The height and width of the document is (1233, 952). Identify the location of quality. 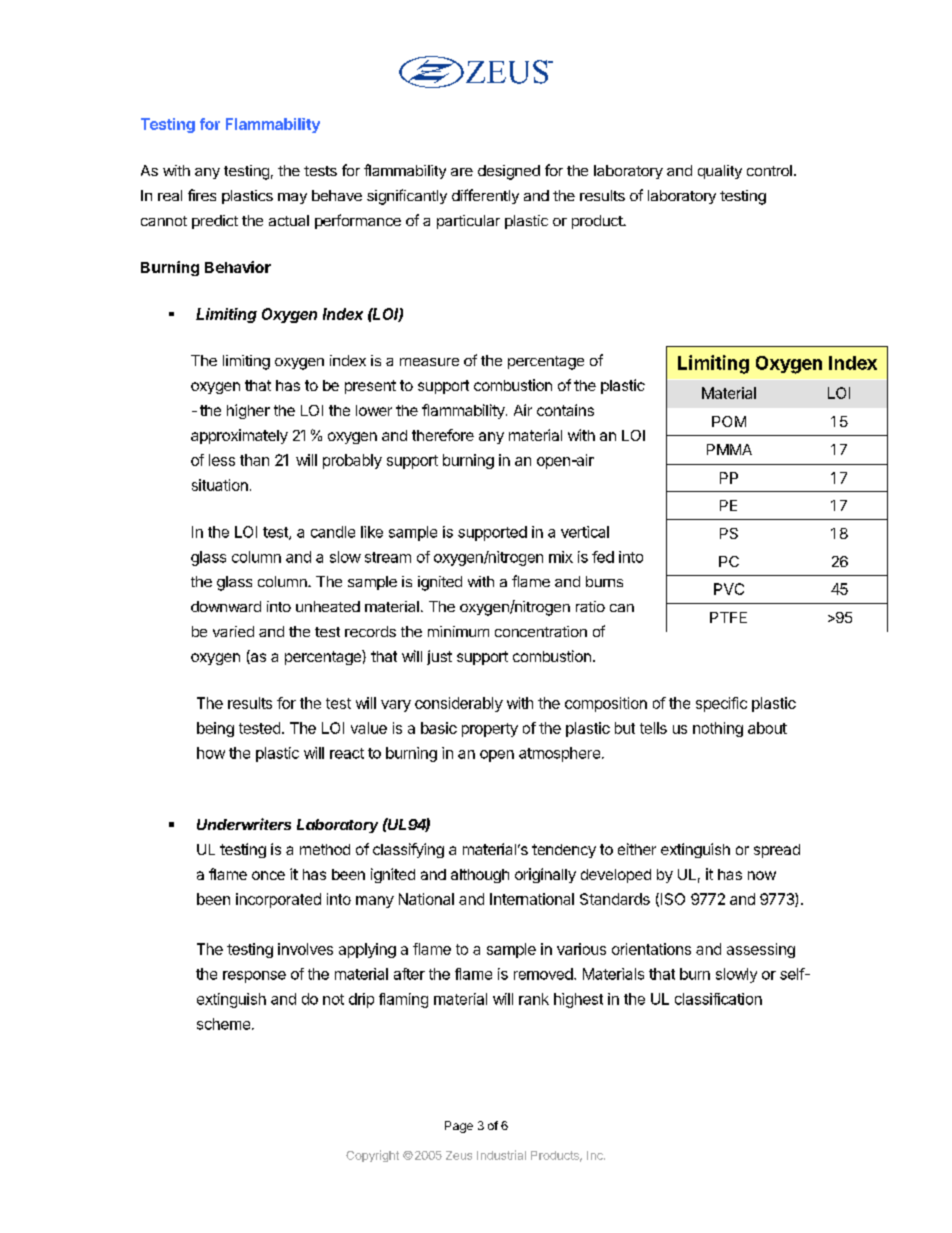
(720, 172).
